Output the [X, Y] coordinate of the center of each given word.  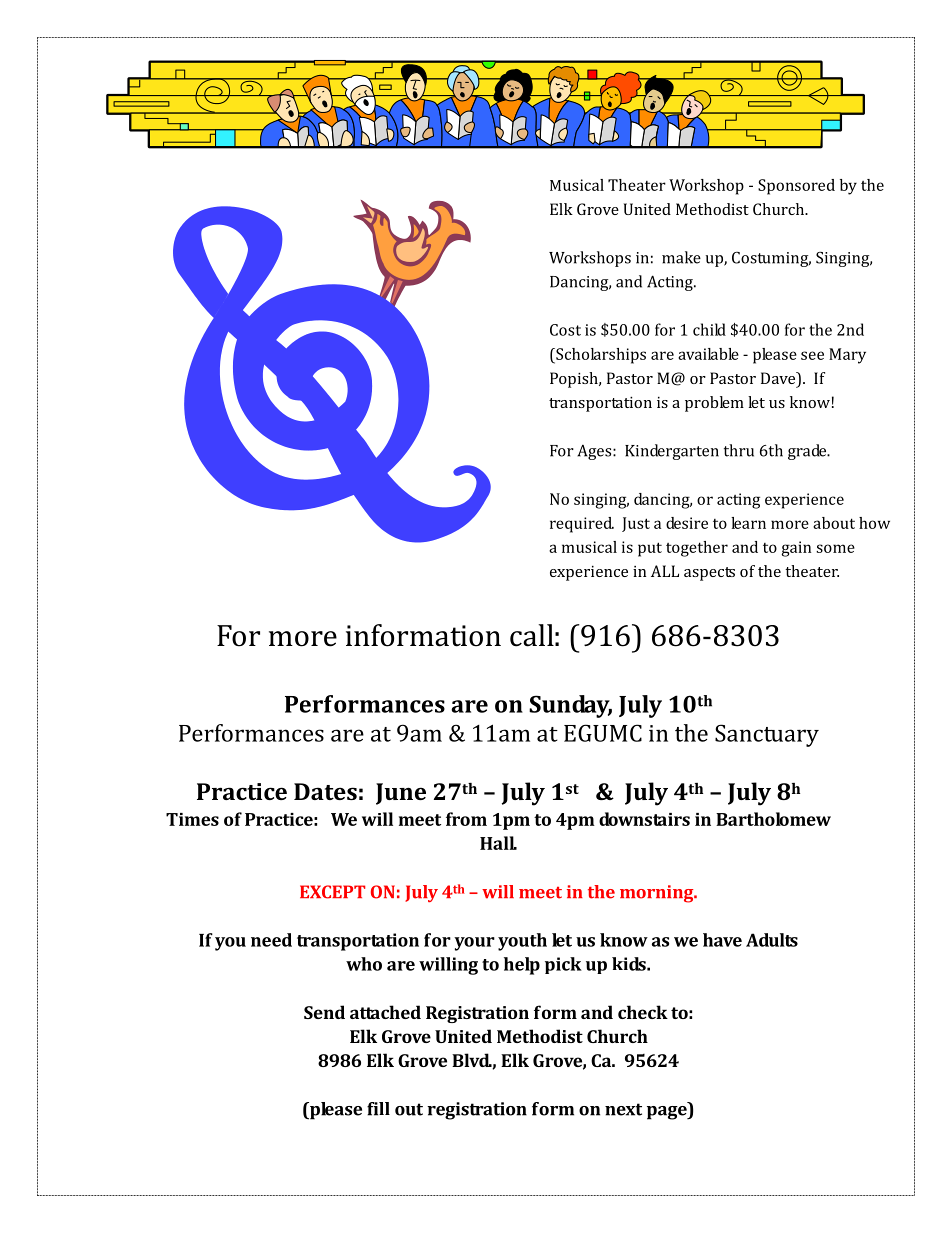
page [668, 1113]
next [623, 1109]
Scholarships [600, 356]
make [681, 257]
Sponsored [796, 187]
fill [378, 1109]
